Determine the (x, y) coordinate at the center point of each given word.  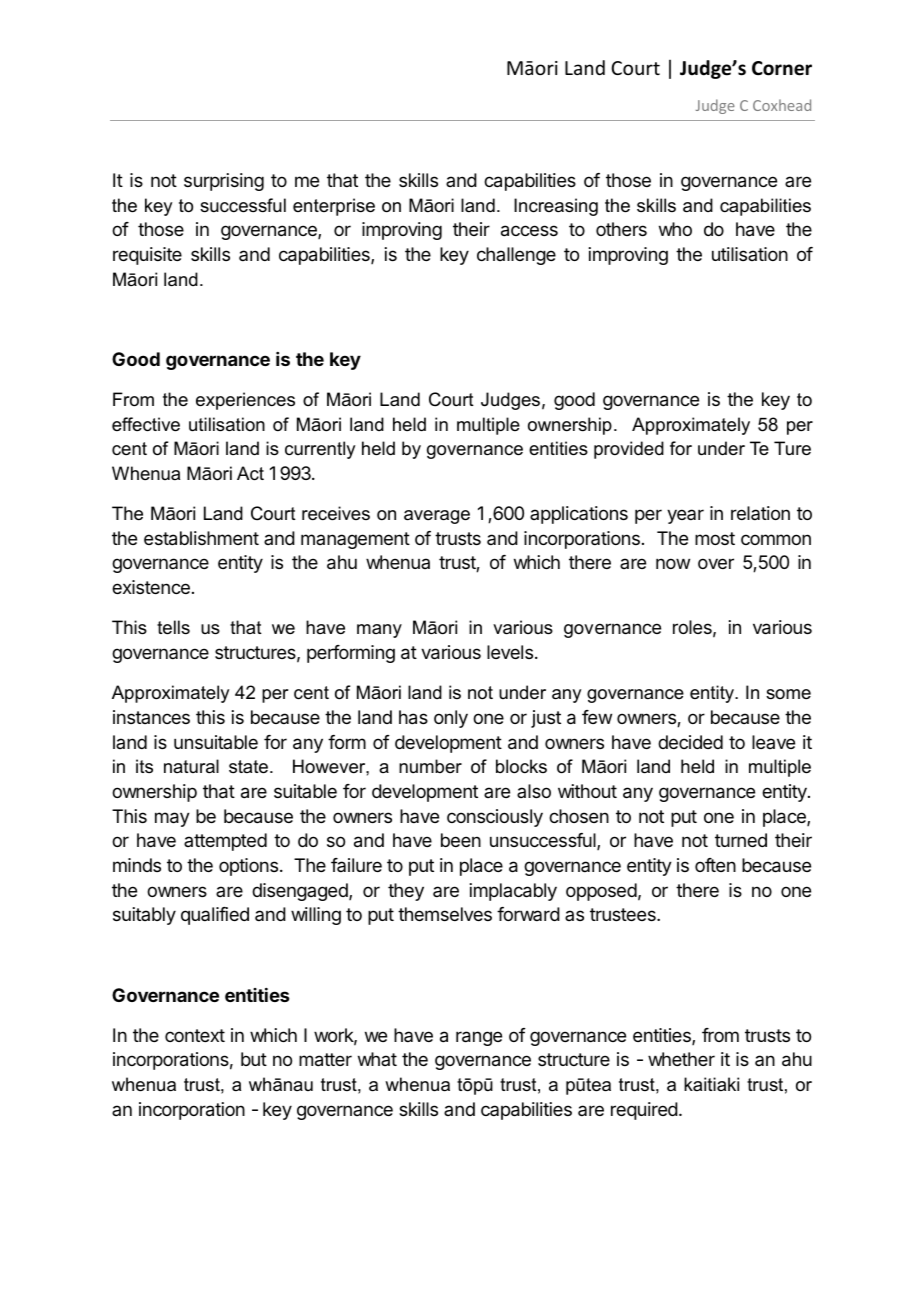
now (673, 563)
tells (173, 627)
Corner (782, 68)
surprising (224, 182)
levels (510, 652)
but (254, 1059)
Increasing (556, 207)
